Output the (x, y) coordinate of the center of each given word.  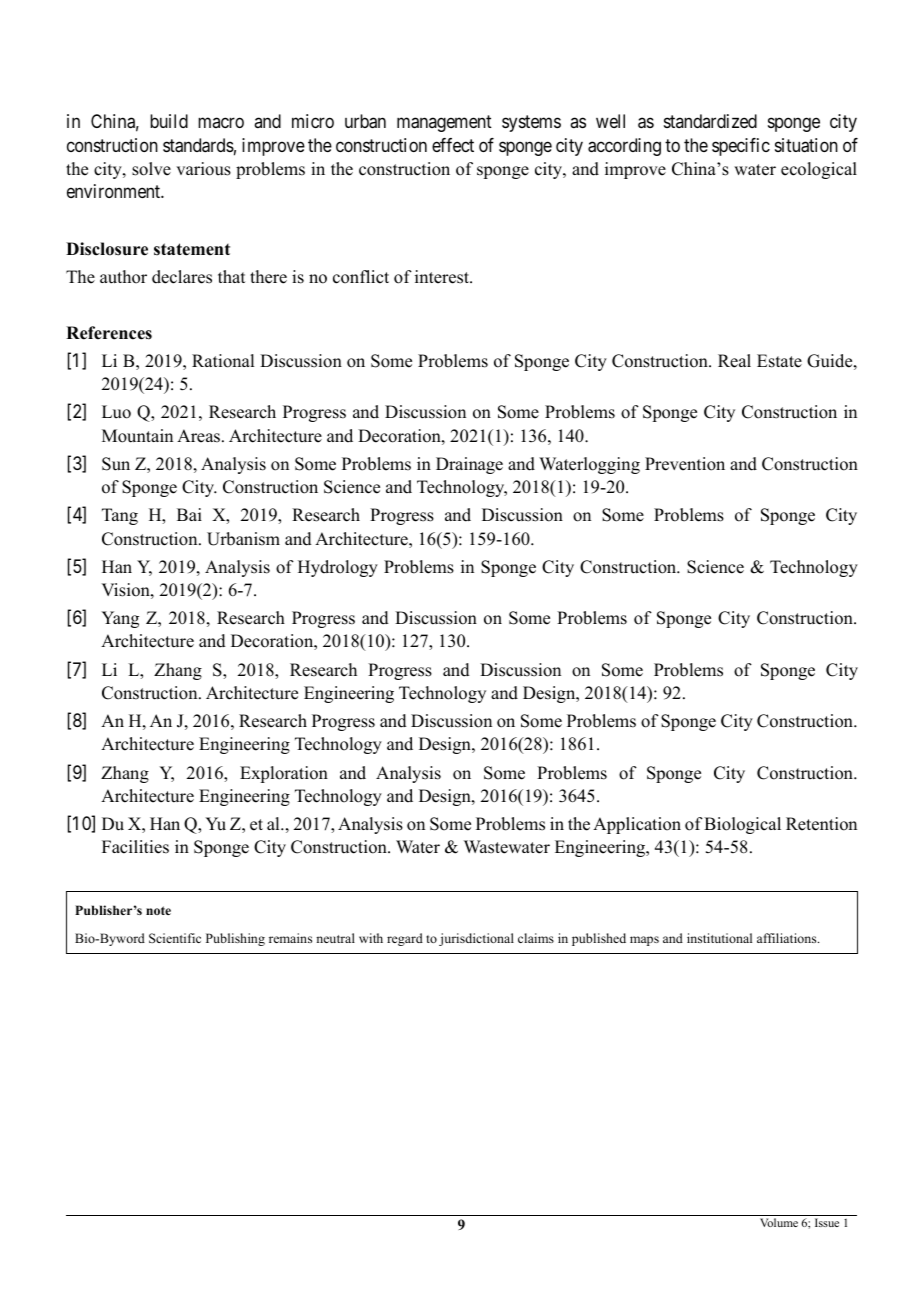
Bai (189, 514)
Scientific (175, 938)
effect (453, 145)
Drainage (469, 465)
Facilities (135, 847)
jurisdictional (476, 939)
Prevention (685, 464)
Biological (742, 825)
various (203, 169)
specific (741, 147)
